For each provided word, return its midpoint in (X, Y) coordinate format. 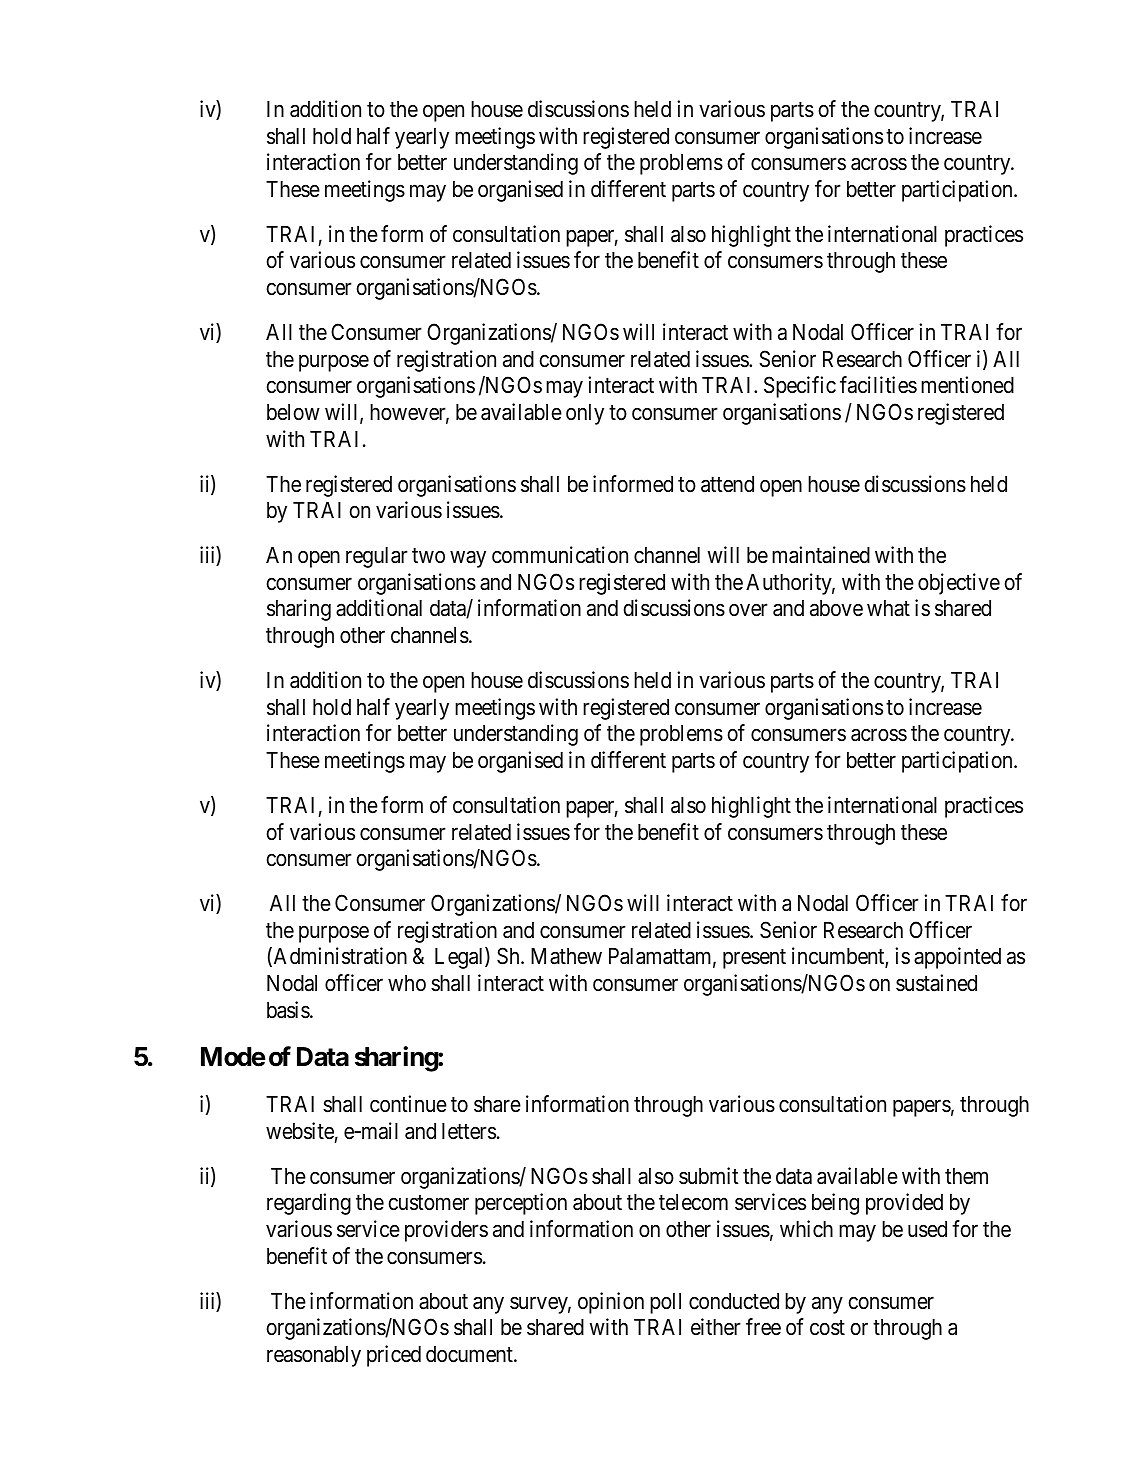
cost (827, 1328)
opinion (611, 1303)
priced (394, 1356)
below (293, 412)
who (407, 983)
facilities (878, 385)
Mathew (566, 956)
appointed (957, 958)
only (585, 414)
